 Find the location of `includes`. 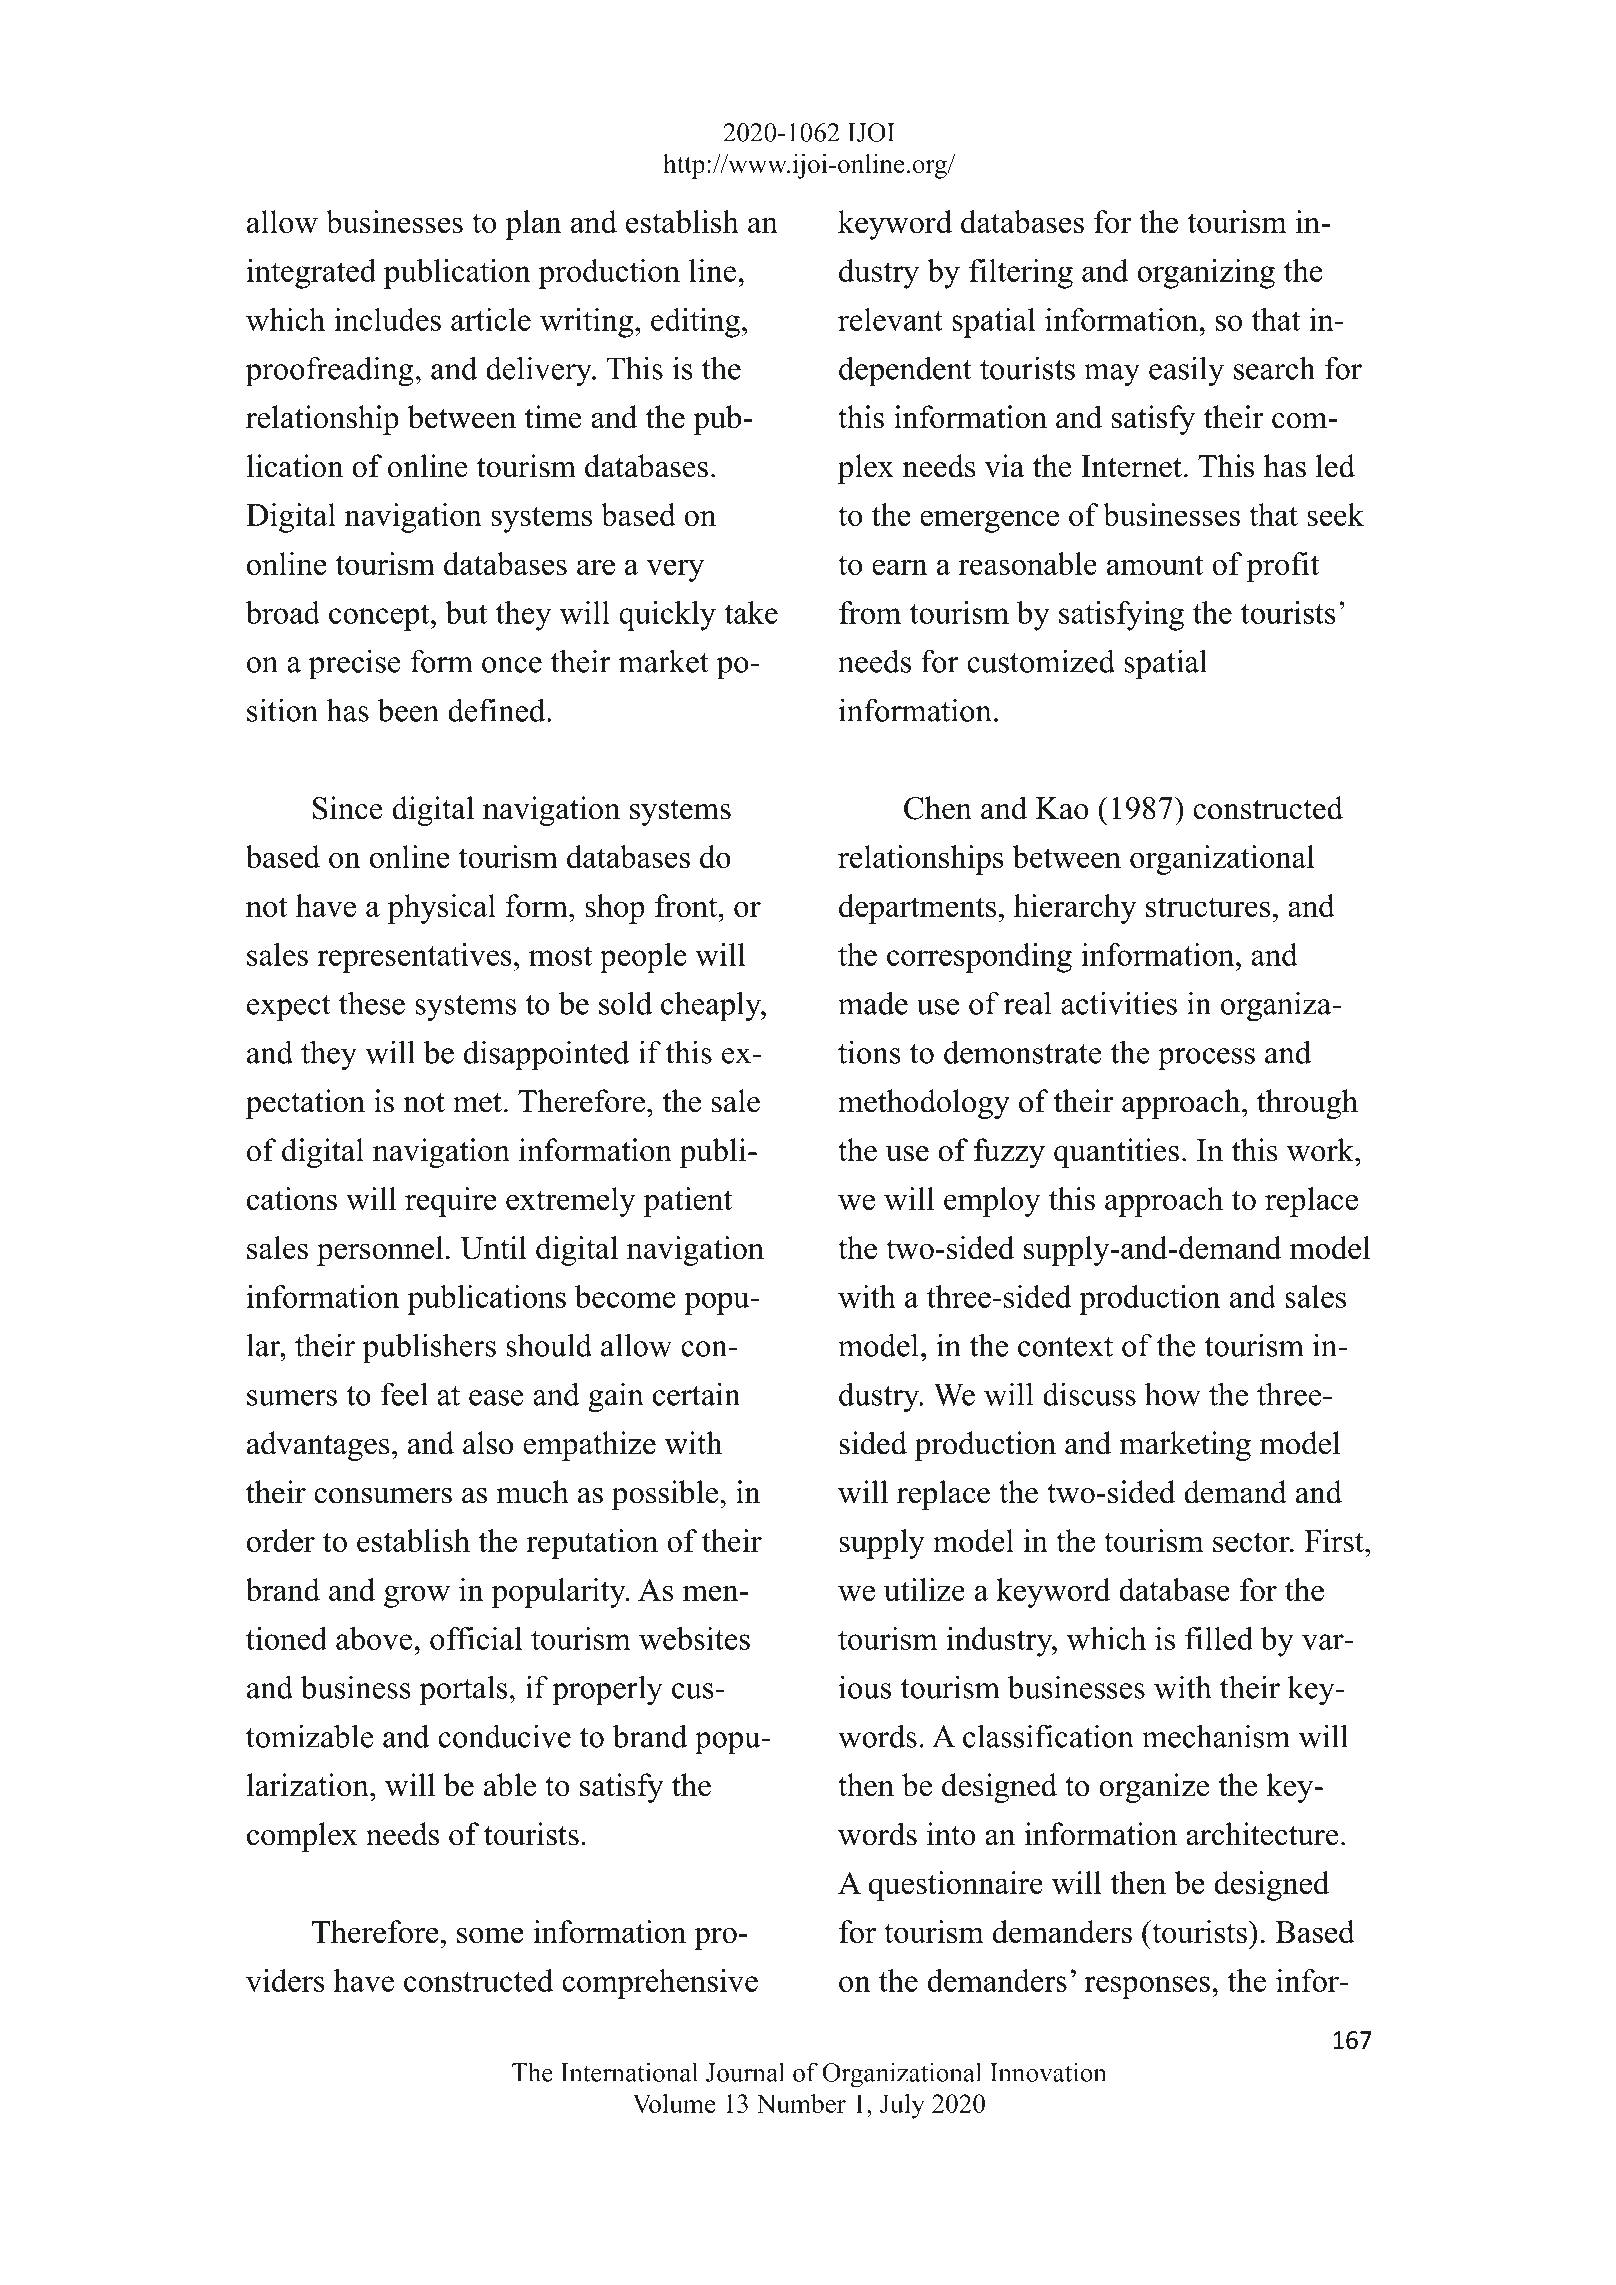

includes is located at coordinates (387, 319).
